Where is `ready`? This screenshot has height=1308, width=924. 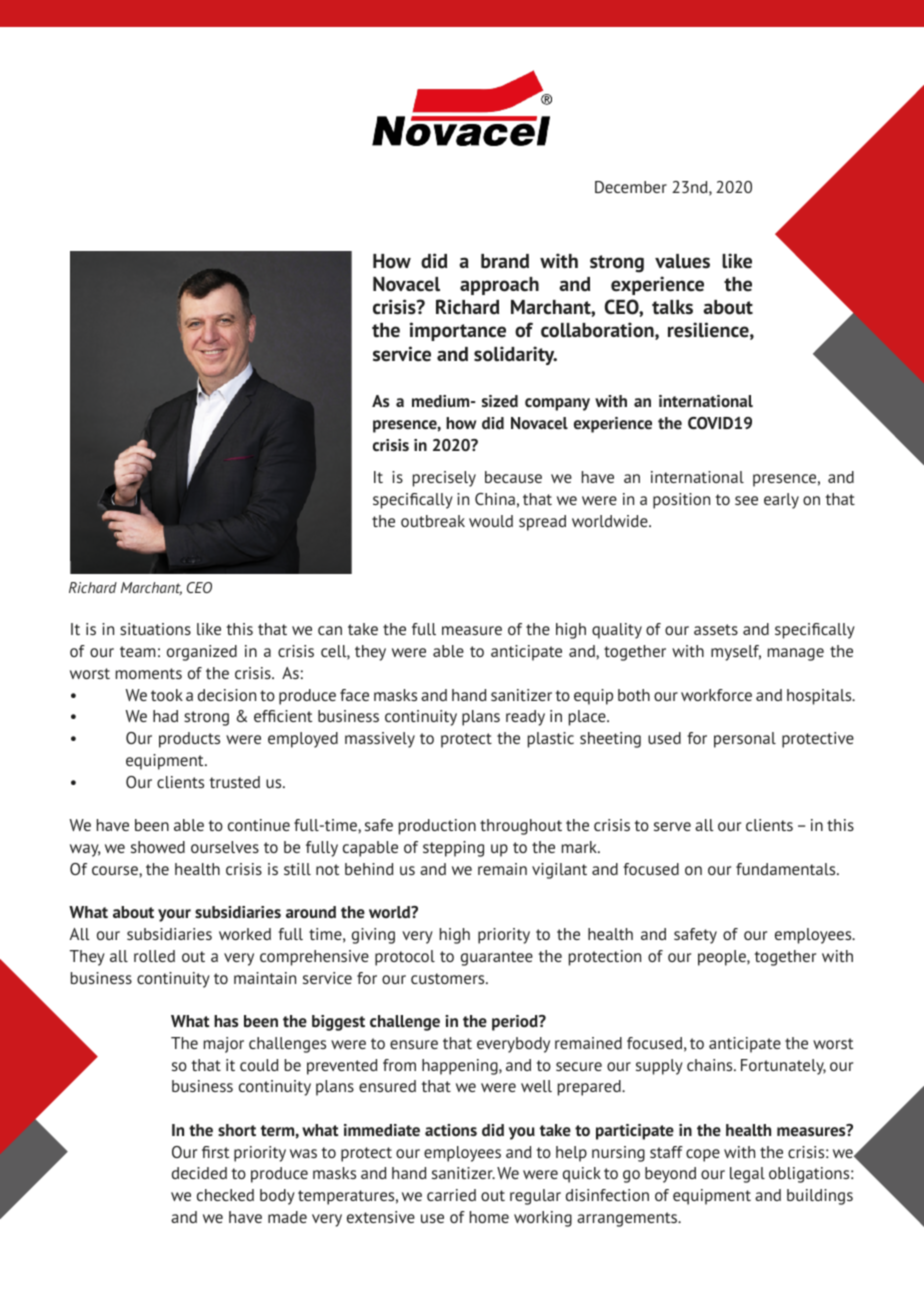
ready is located at coordinates (525, 718).
